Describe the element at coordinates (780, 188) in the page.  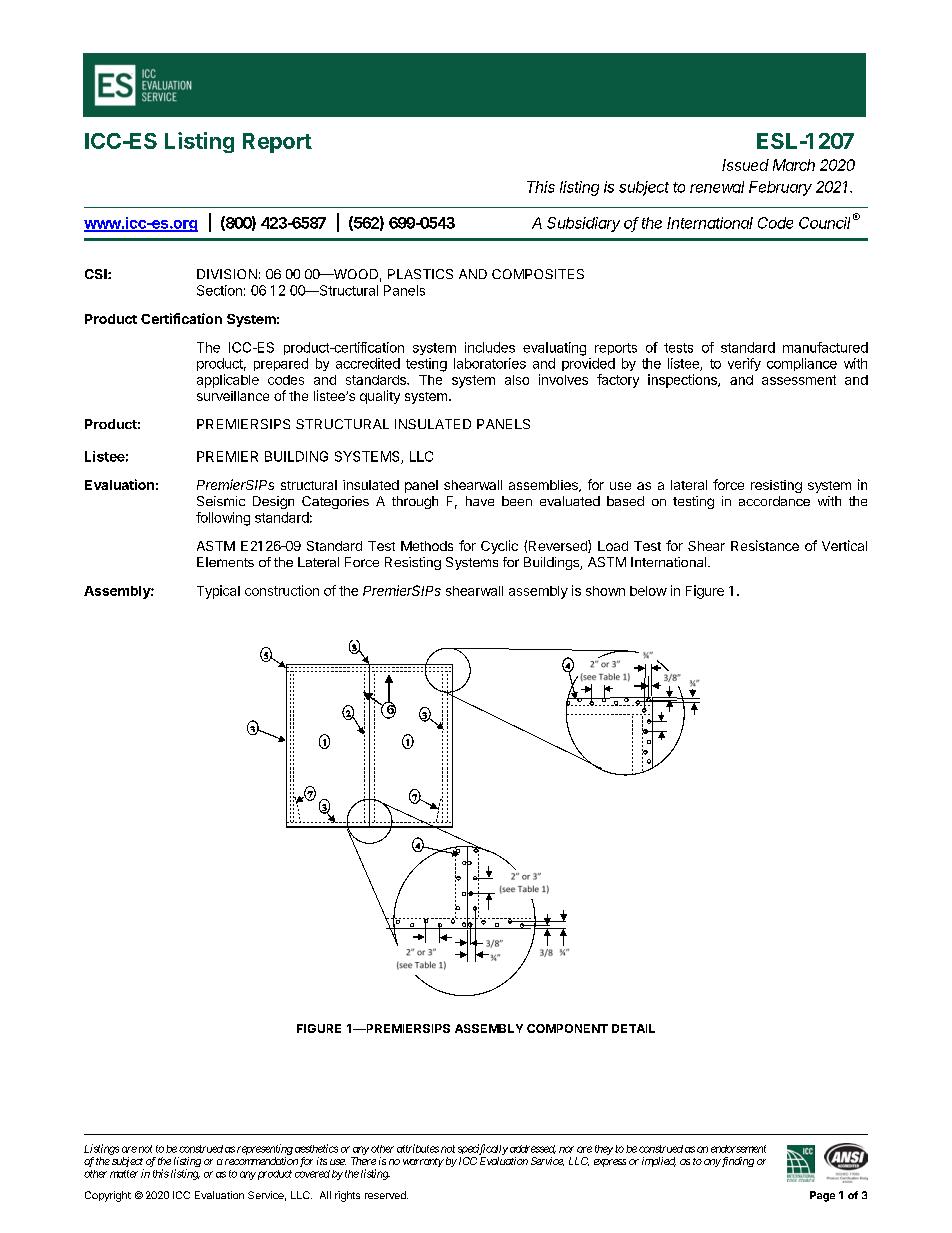
I see `February` at that location.
